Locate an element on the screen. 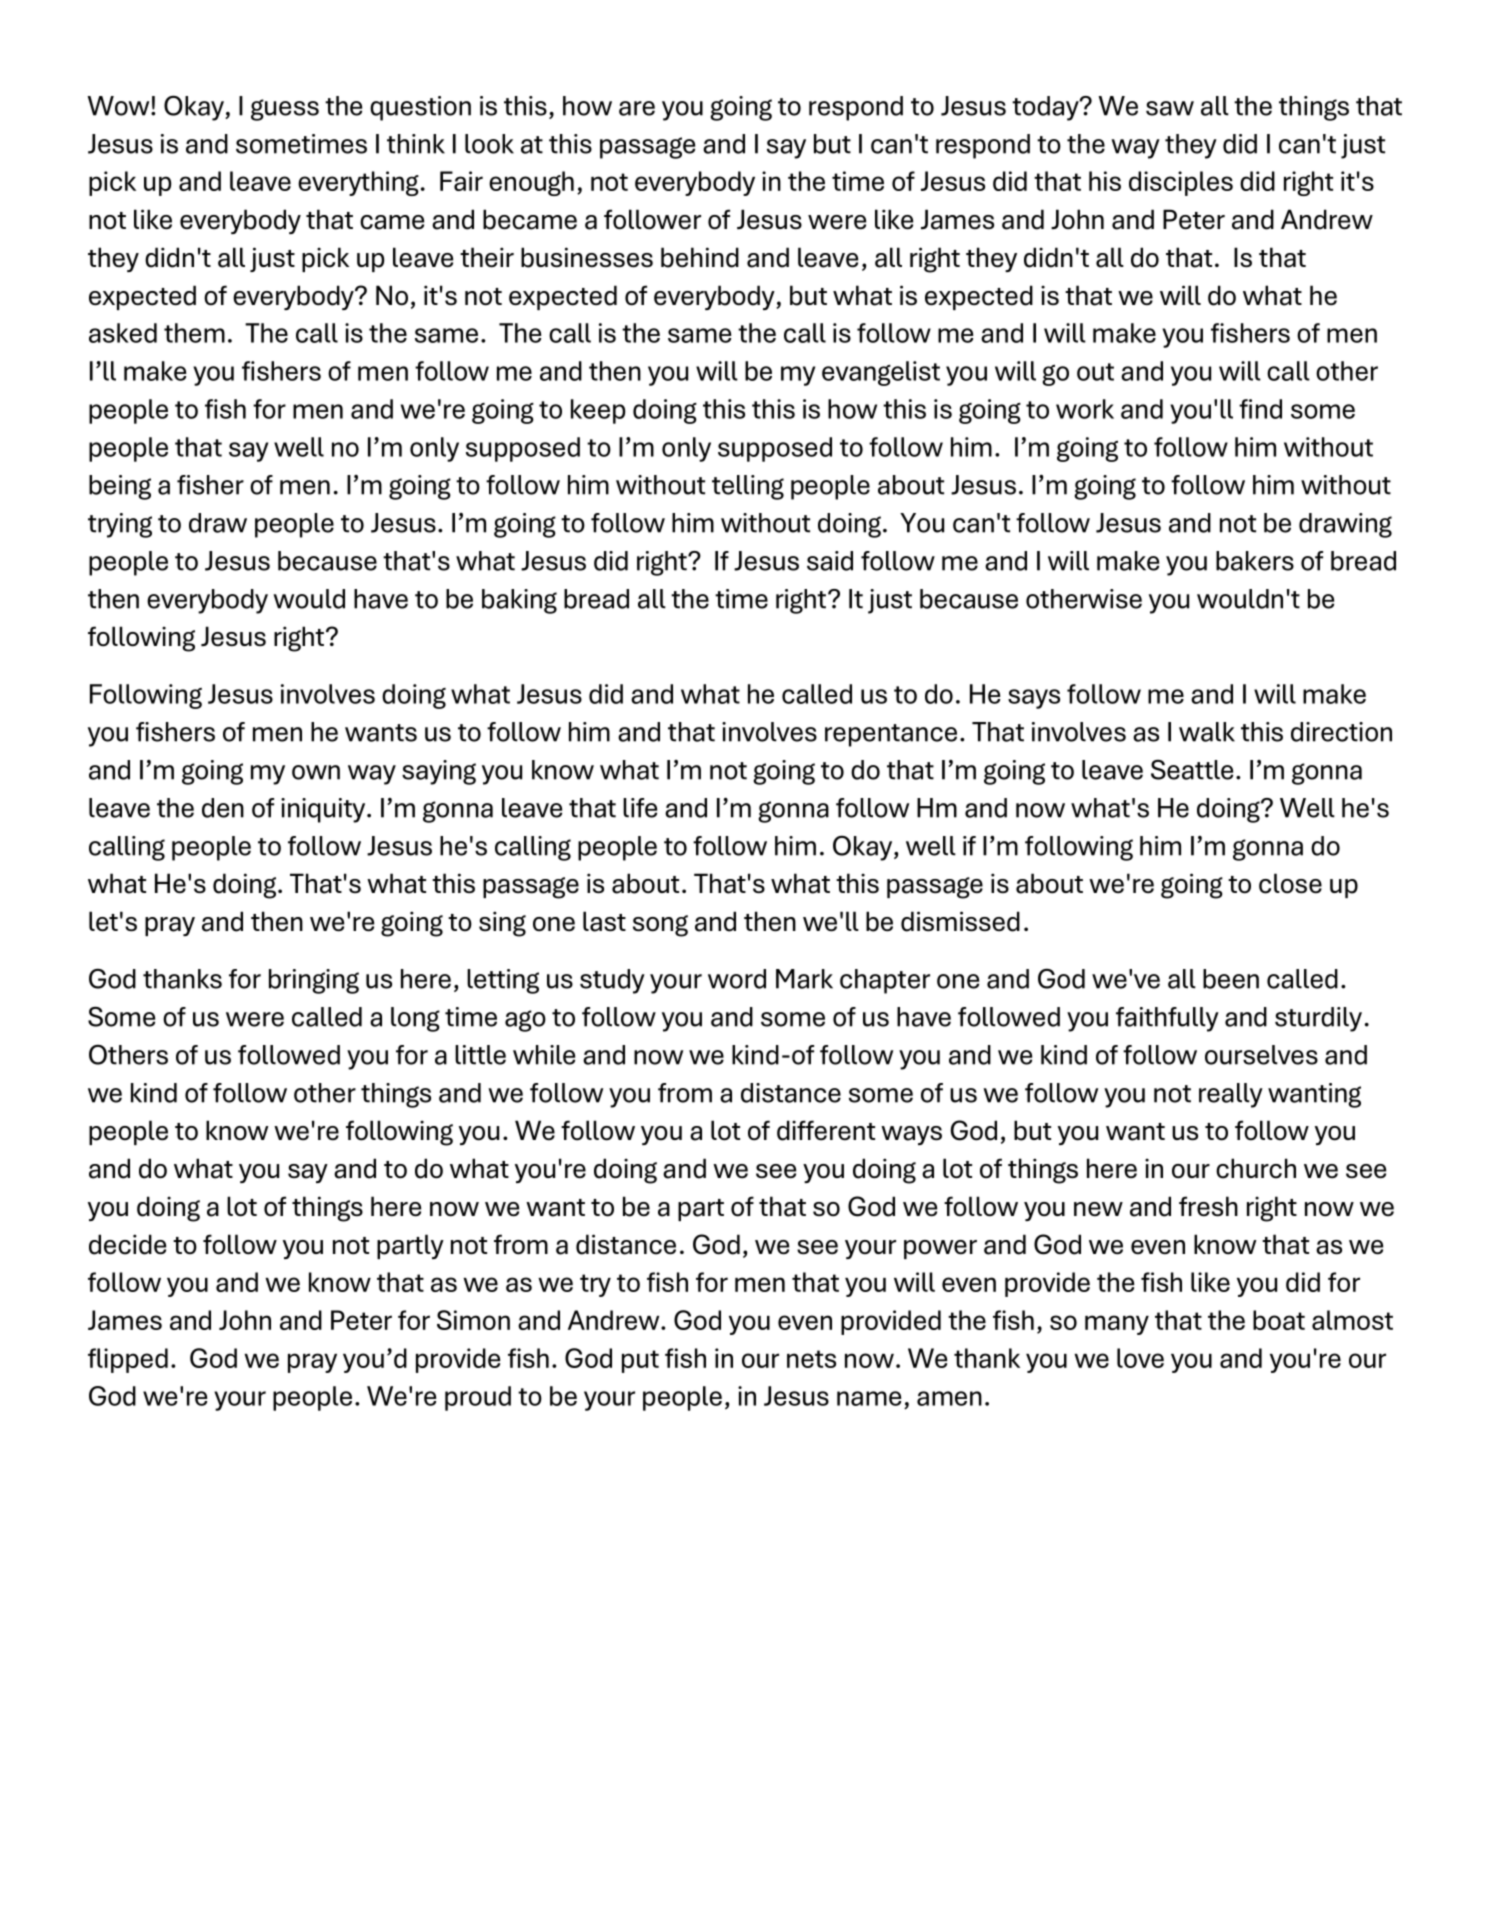 The height and width of the screenshot is (1929, 1490). word is located at coordinates (737, 979).
